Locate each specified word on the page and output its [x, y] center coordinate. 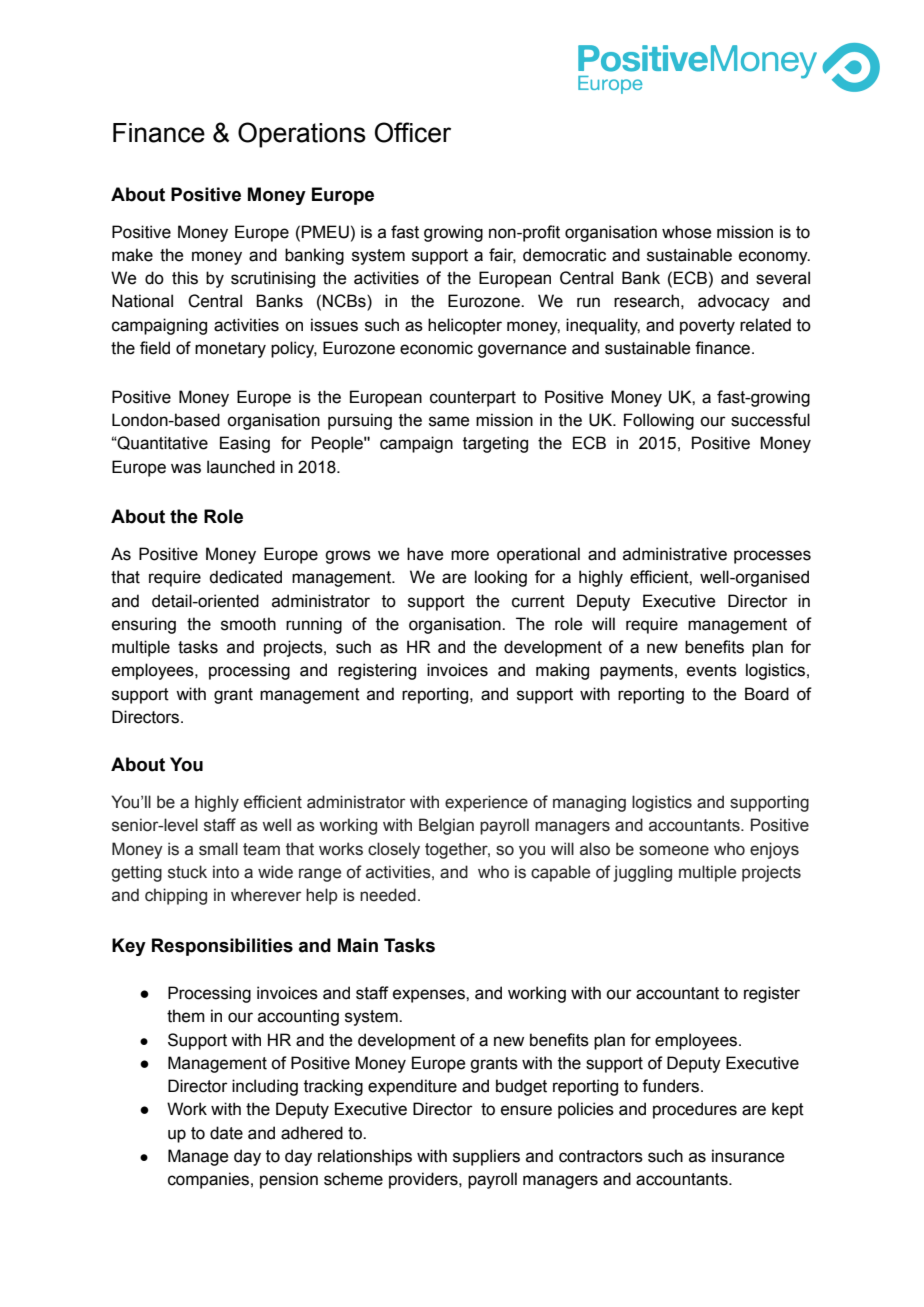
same [449, 421]
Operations [302, 135]
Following [659, 421]
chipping [176, 896]
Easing [245, 444]
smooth [248, 624]
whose [686, 232]
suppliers [486, 1157]
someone [674, 850]
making [562, 671]
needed [388, 895]
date [226, 1133]
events [712, 670]
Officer [413, 132]
